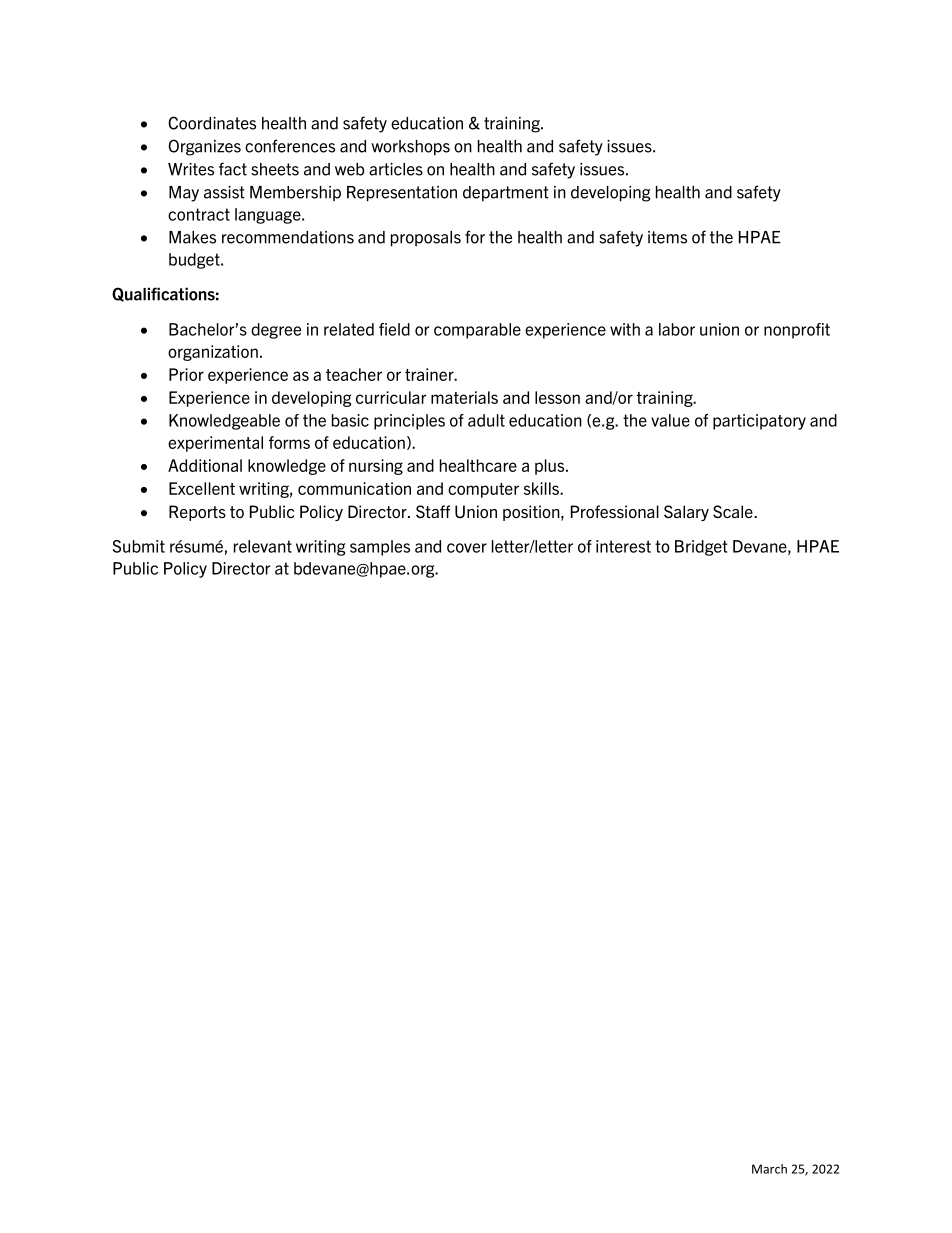 The image size is (952, 1233). I want to click on March, so click(769, 1169).
